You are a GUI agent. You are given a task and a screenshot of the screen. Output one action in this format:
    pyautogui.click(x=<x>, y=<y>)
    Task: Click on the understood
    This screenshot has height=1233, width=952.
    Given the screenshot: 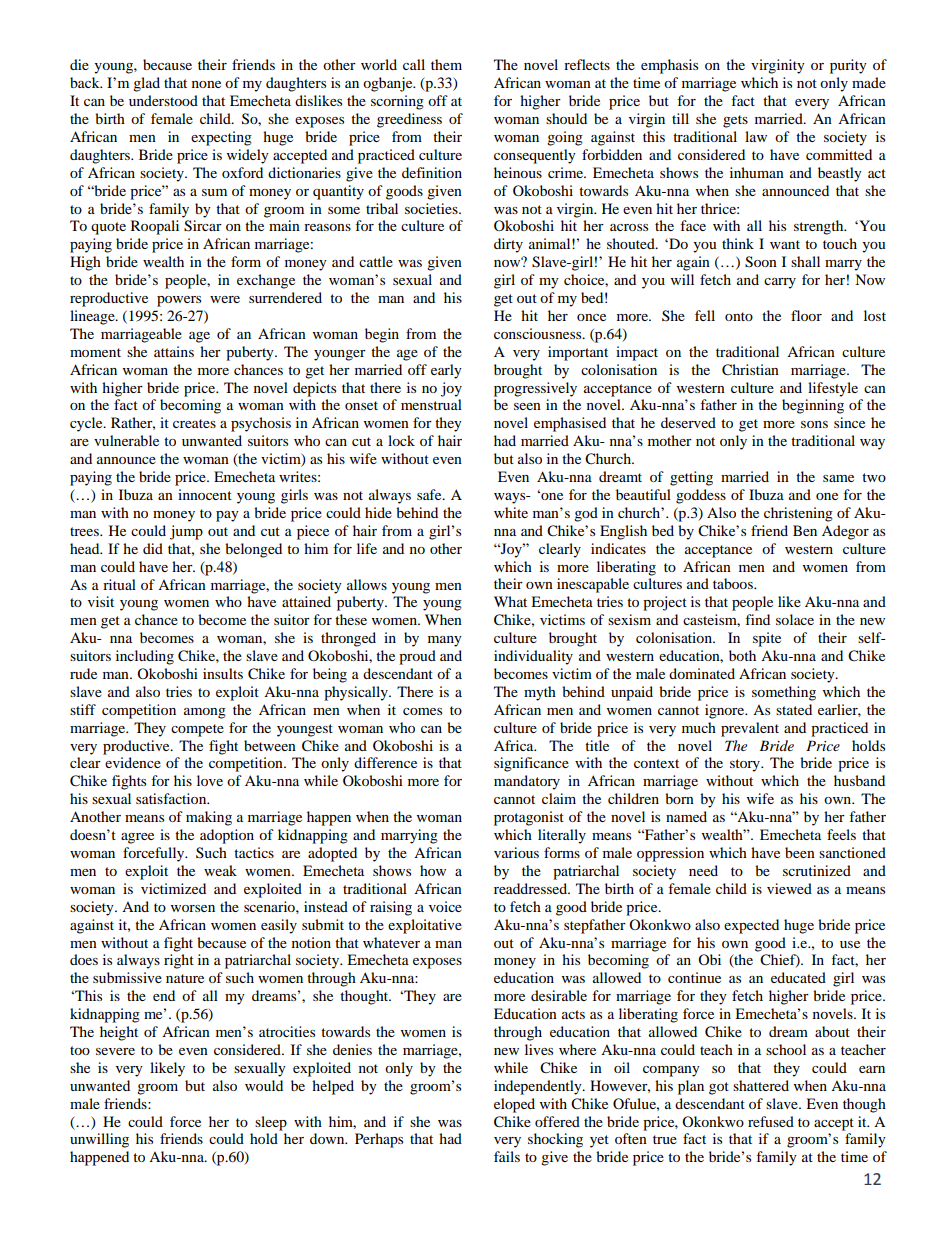 What is the action you would take?
    pyautogui.click(x=163, y=100)
